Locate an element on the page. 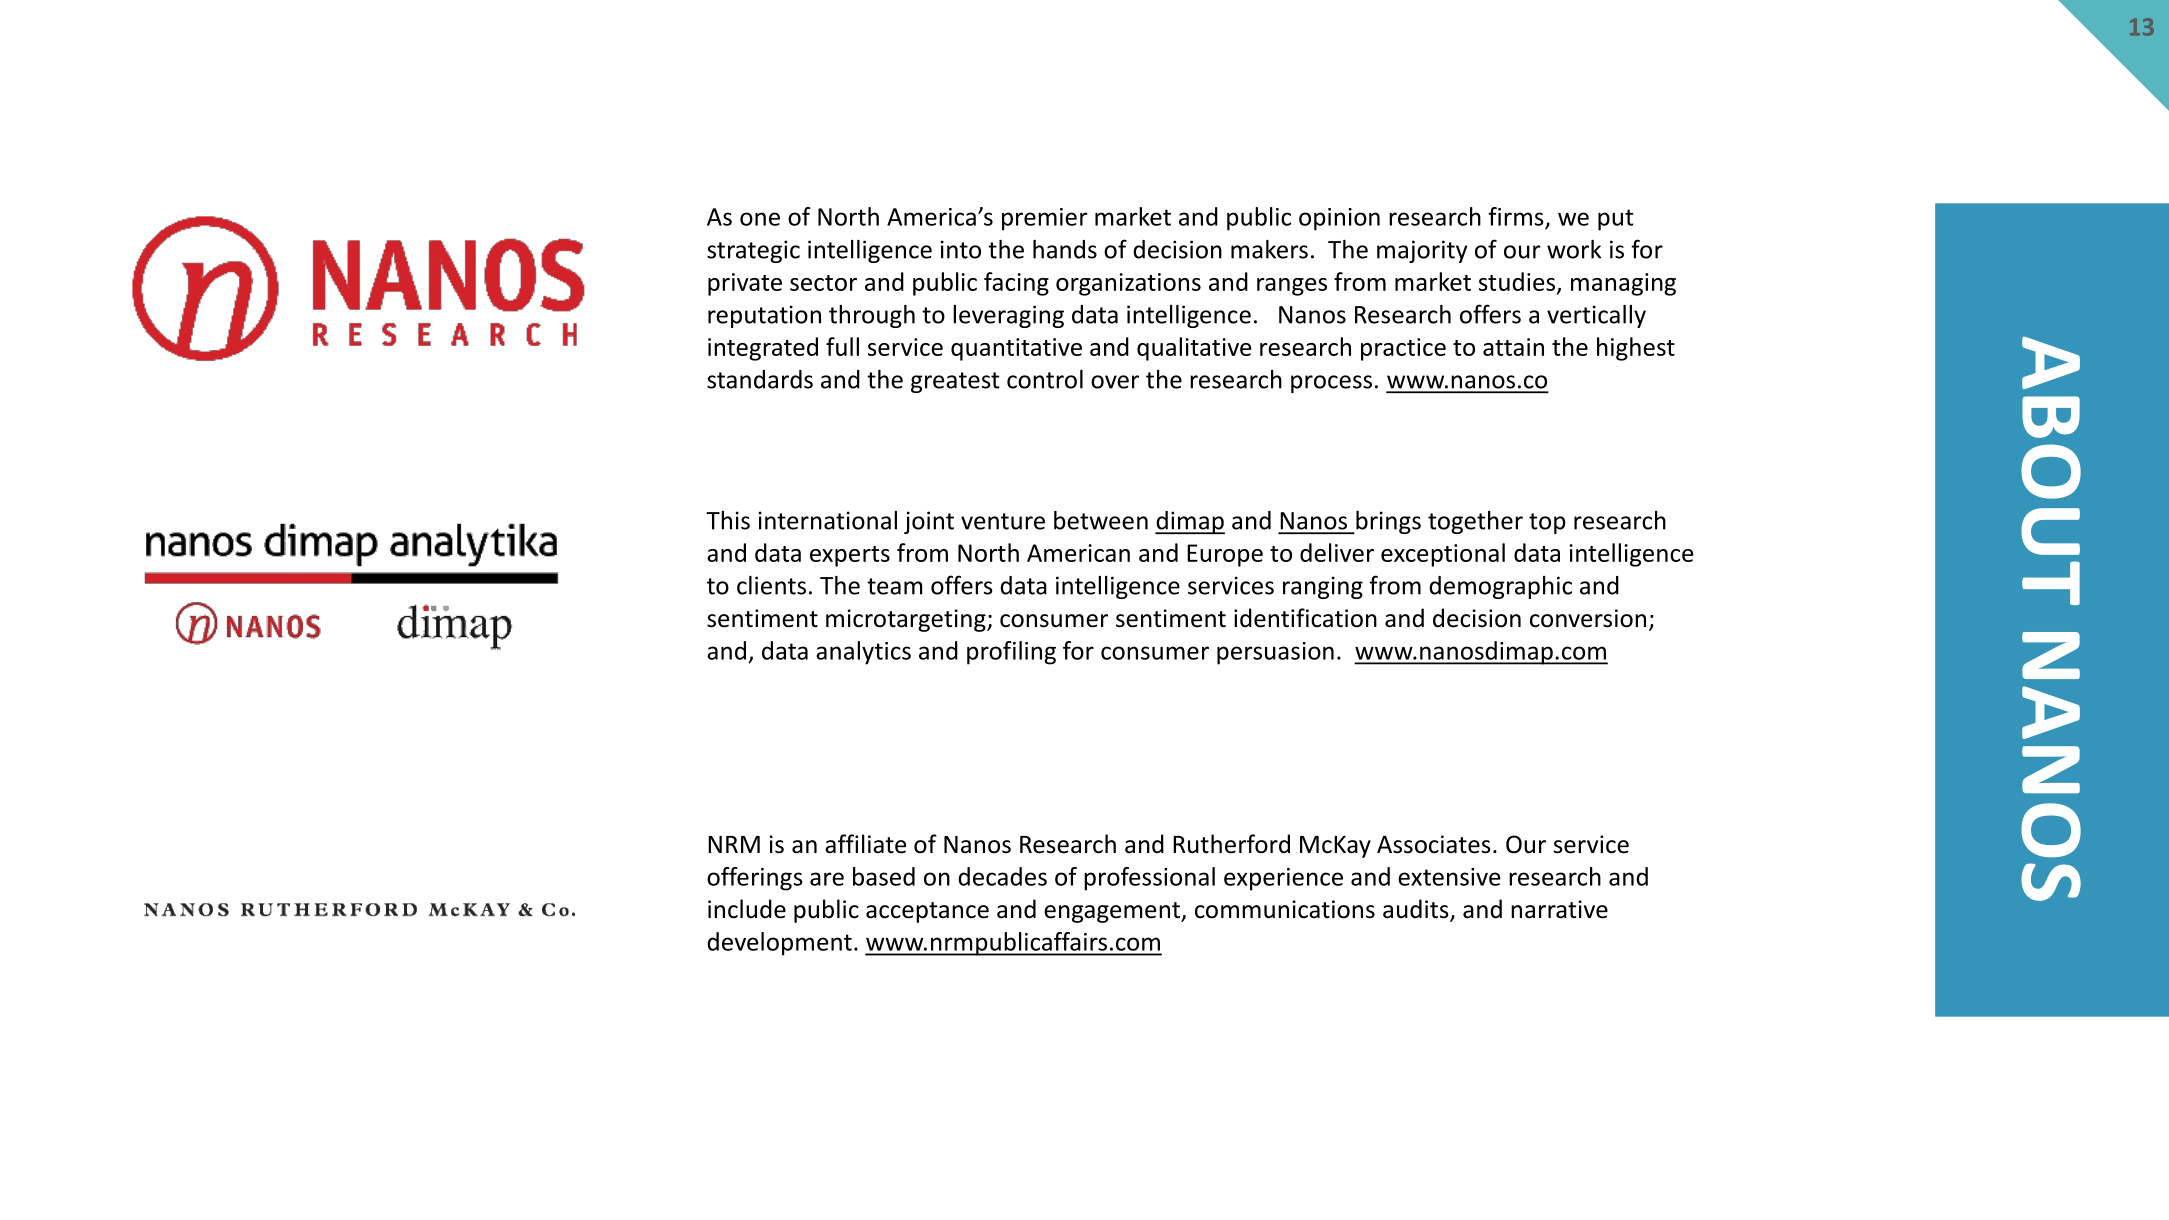 This page has height=1220, width=2169. strategic is located at coordinates (753, 251).
